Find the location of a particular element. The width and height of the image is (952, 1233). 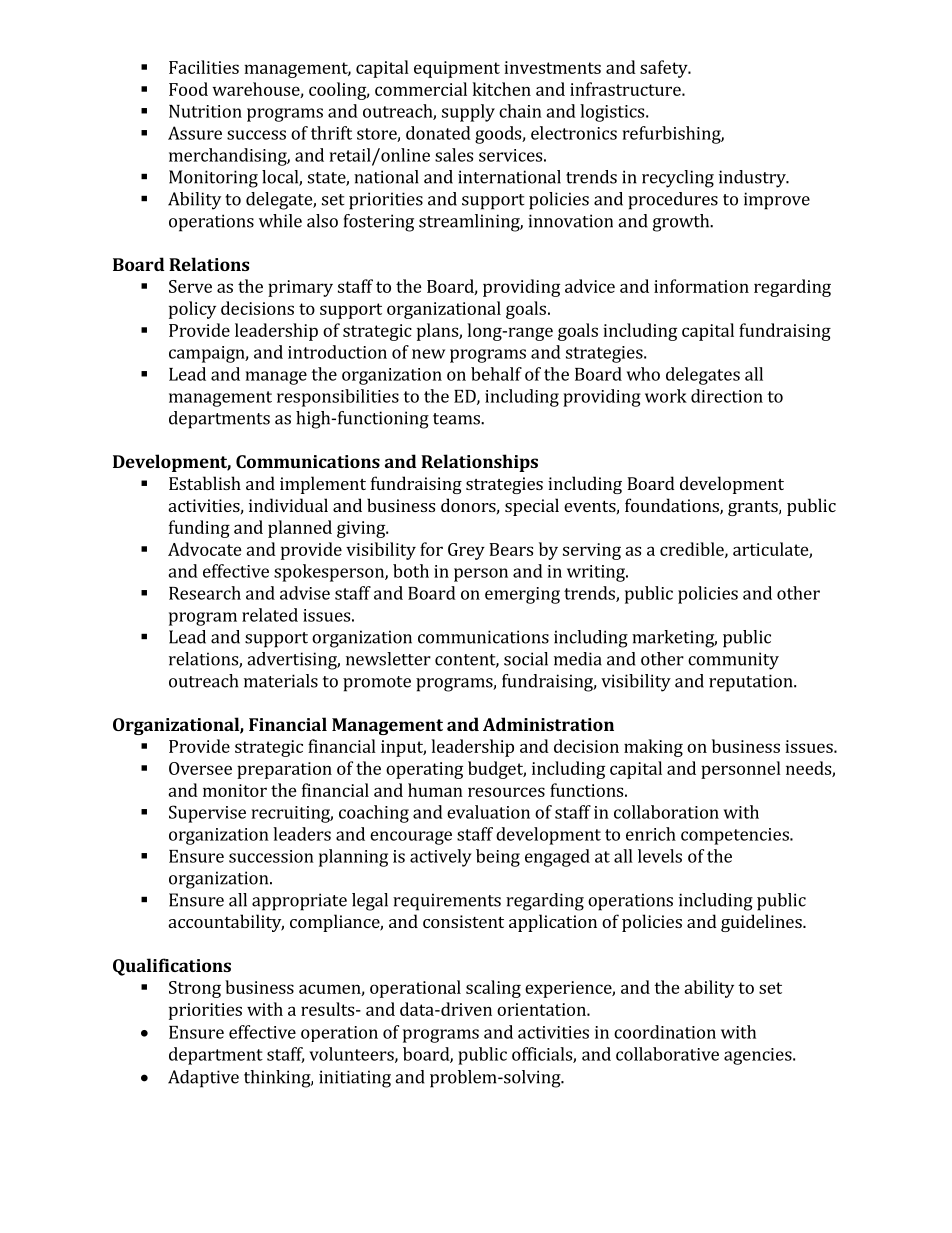

social is located at coordinates (526, 659).
